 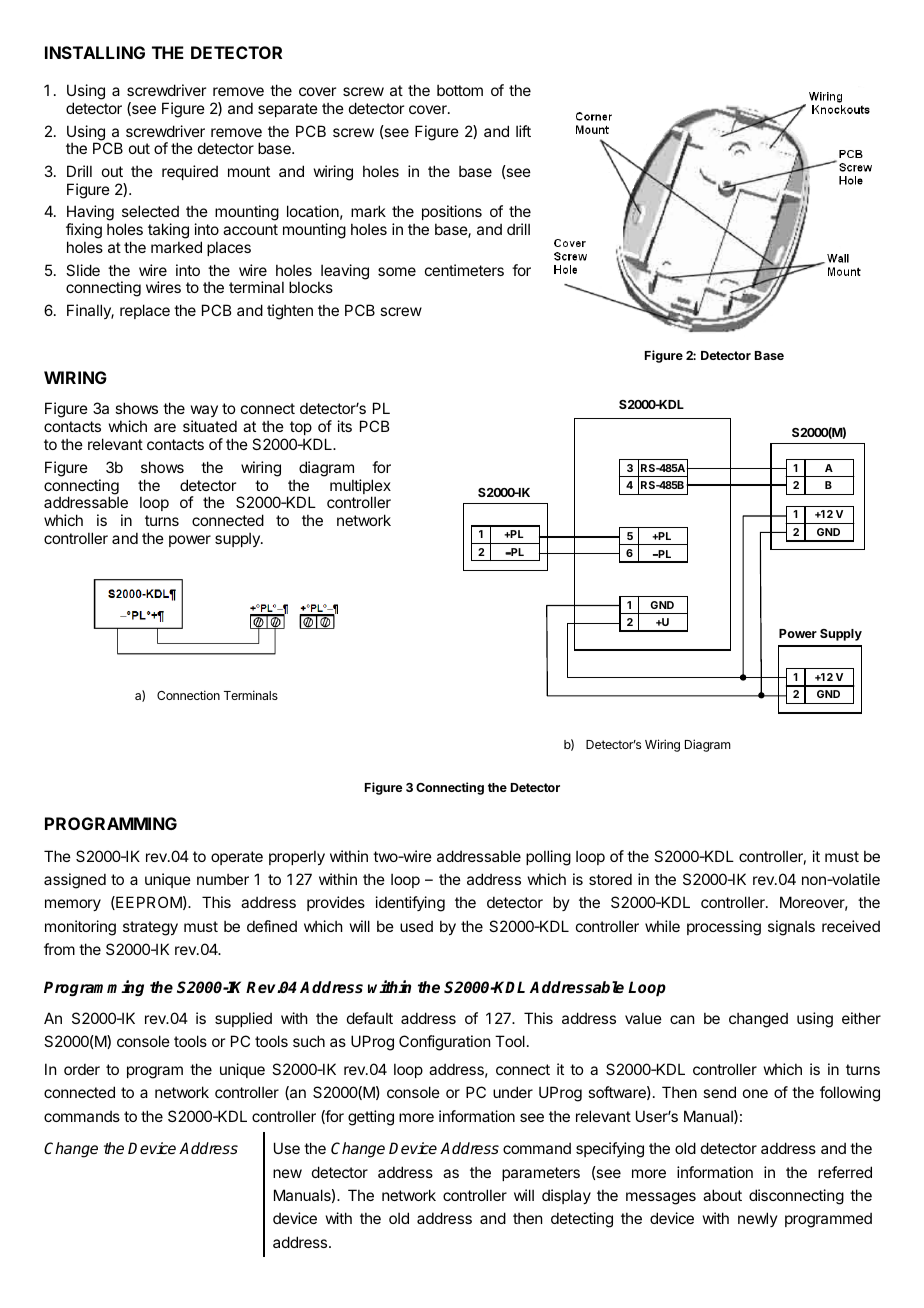 What do you see at coordinates (464, 270) in the page?
I see `centimeters` at bounding box center [464, 270].
